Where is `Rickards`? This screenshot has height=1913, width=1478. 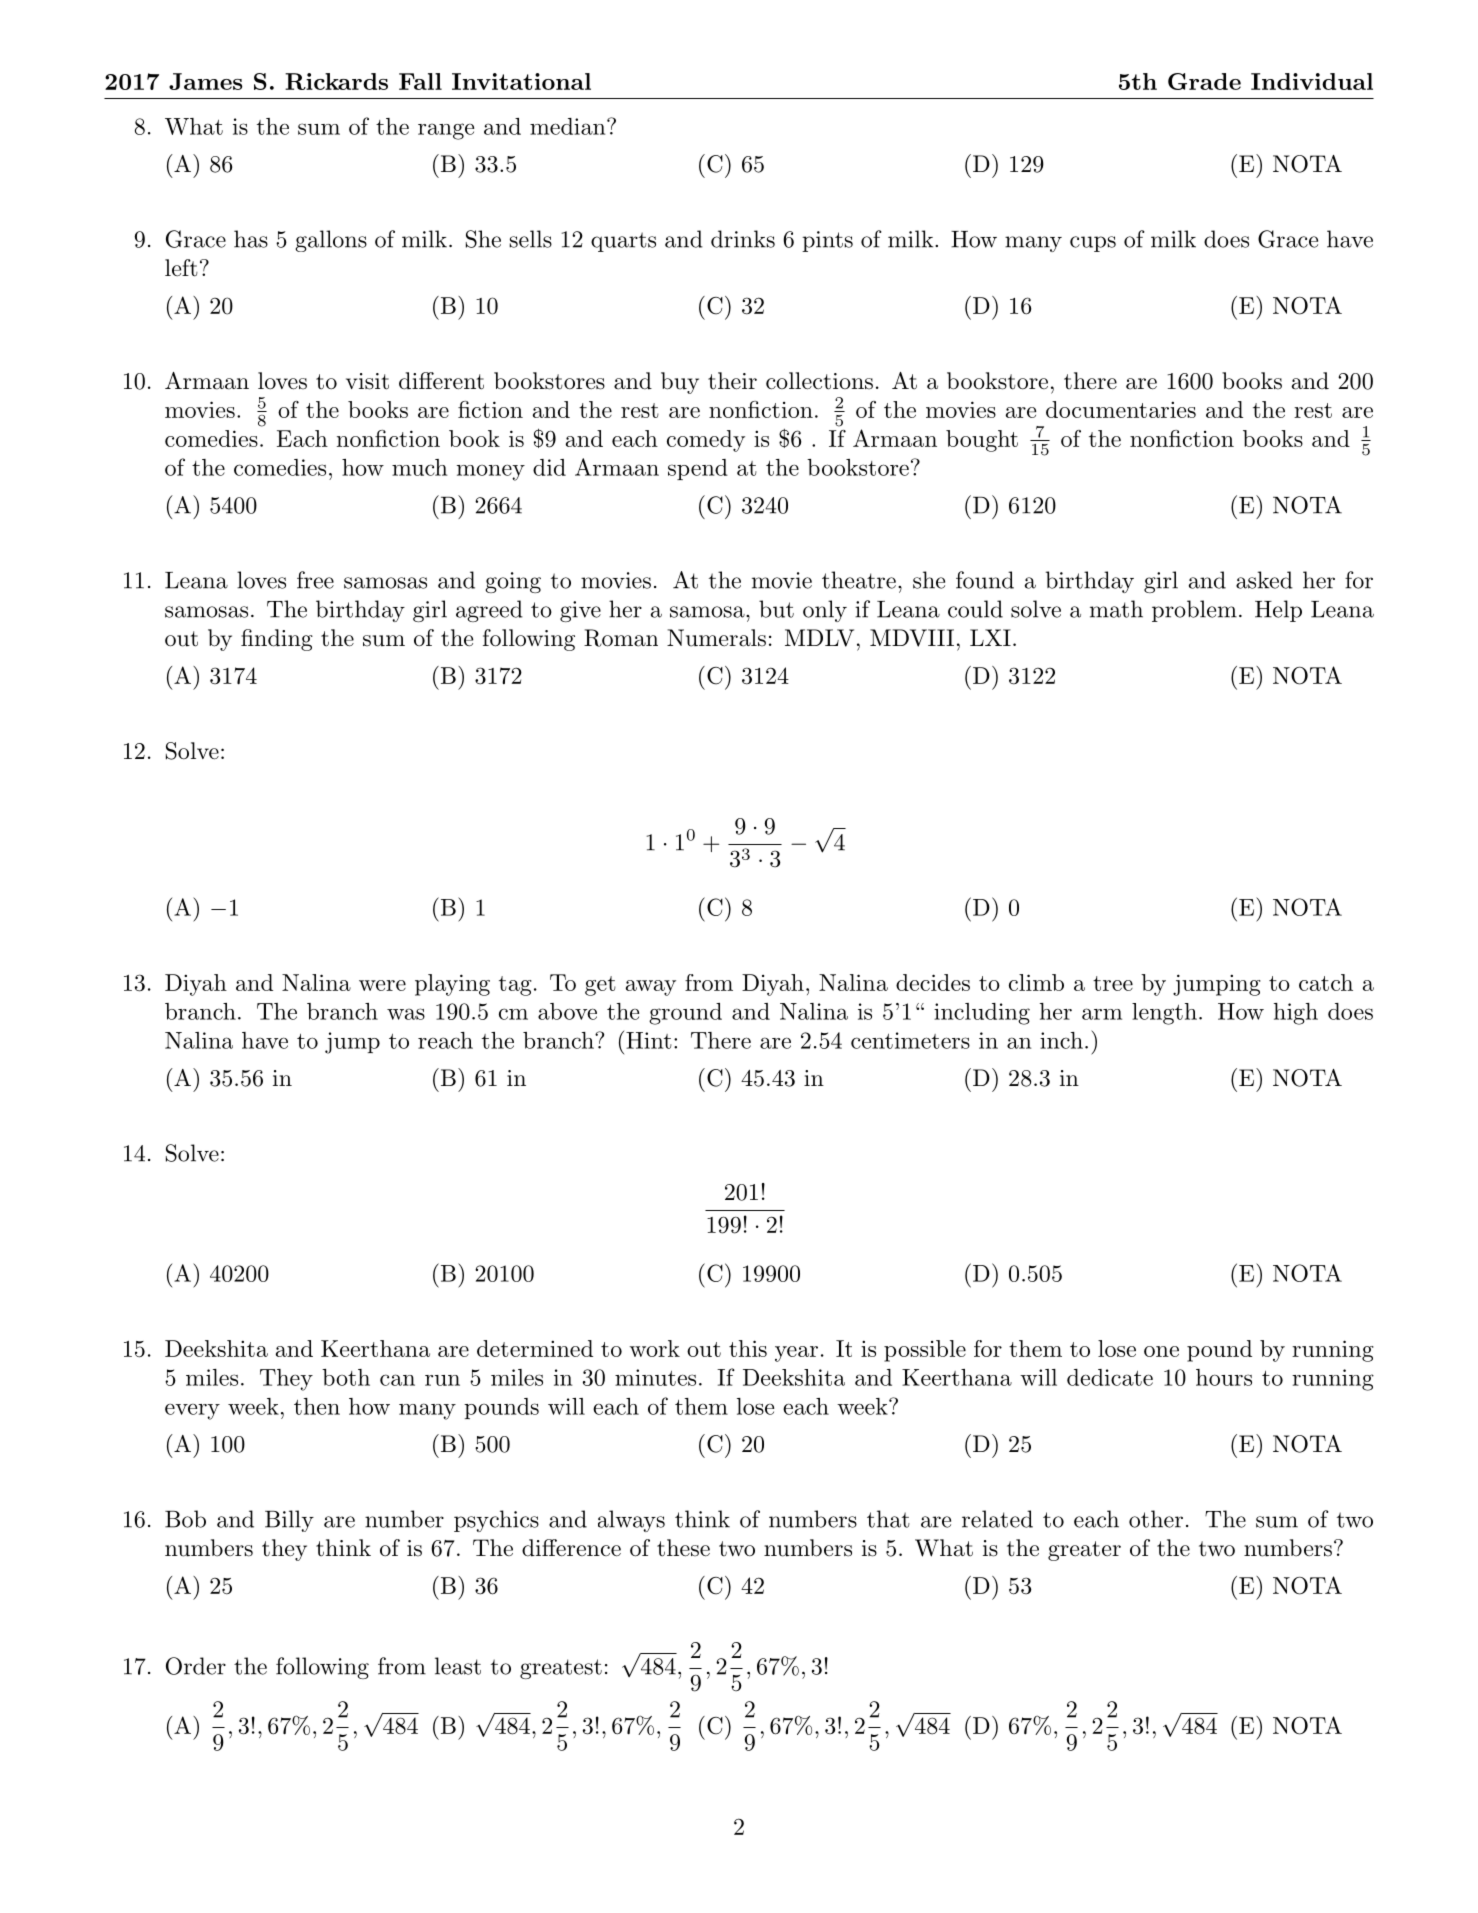 Rickards is located at coordinates (336, 81).
